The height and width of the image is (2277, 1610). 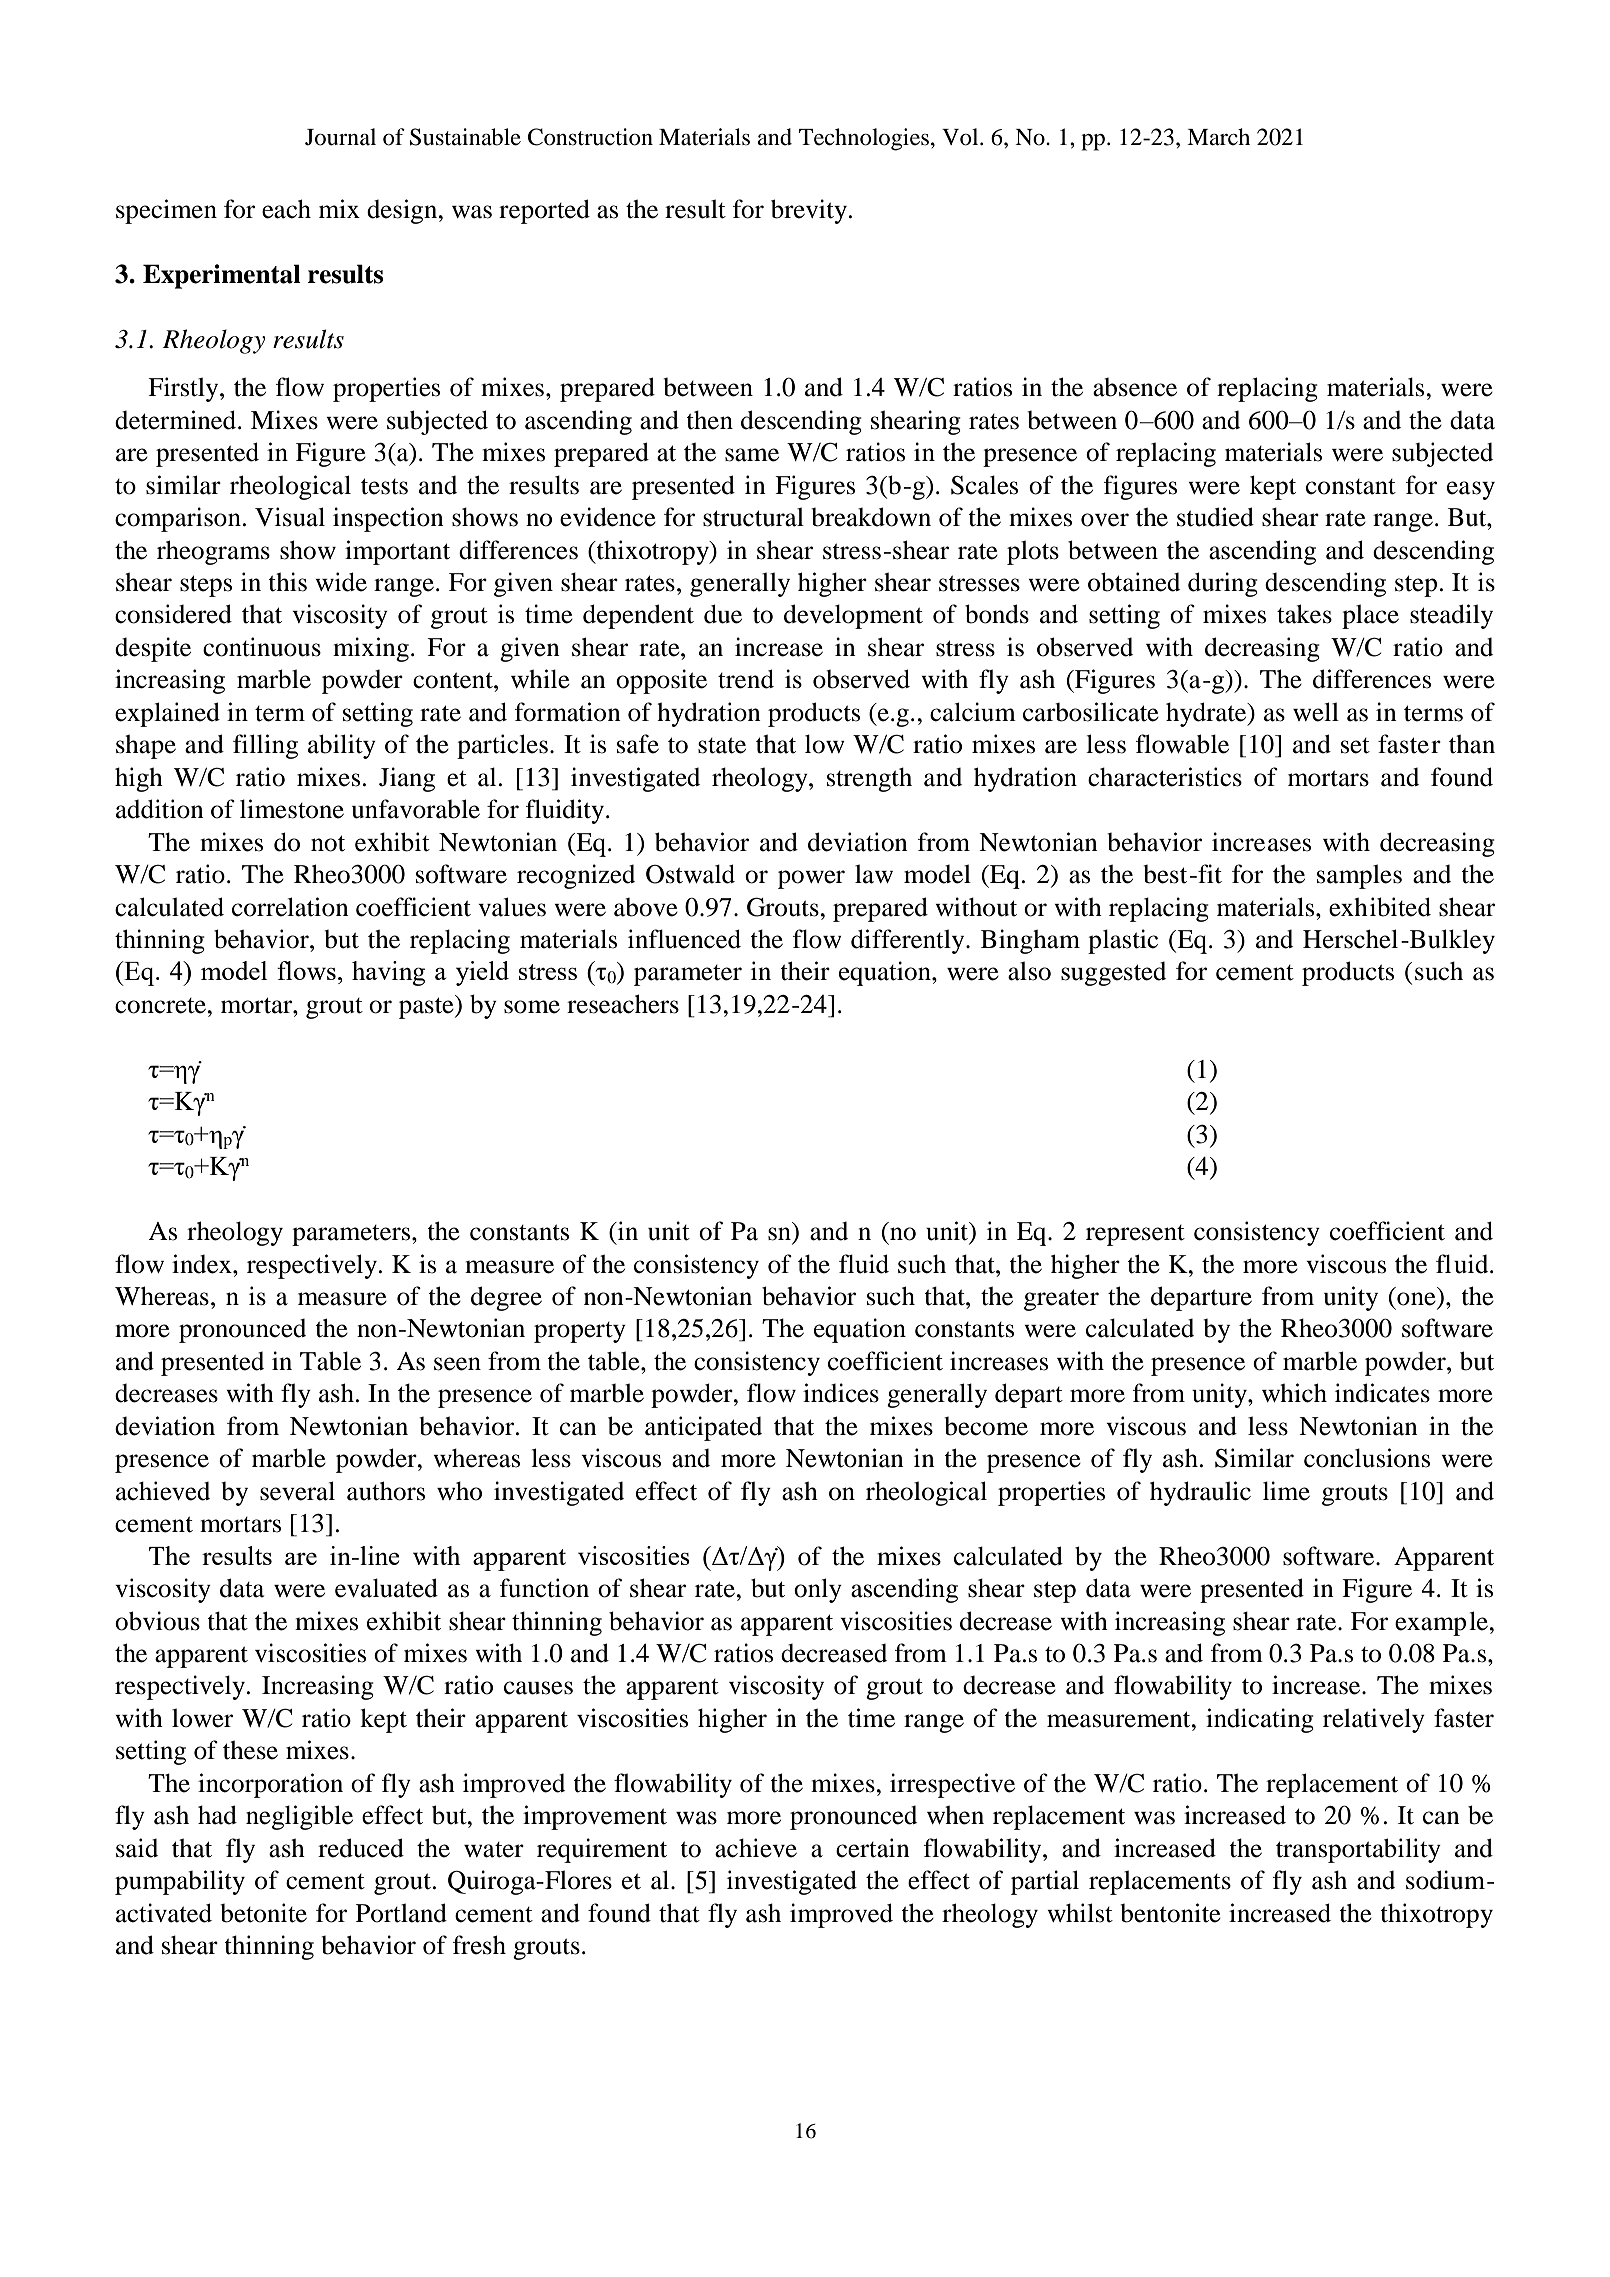 I want to click on development, so click(x=853, y=616).
